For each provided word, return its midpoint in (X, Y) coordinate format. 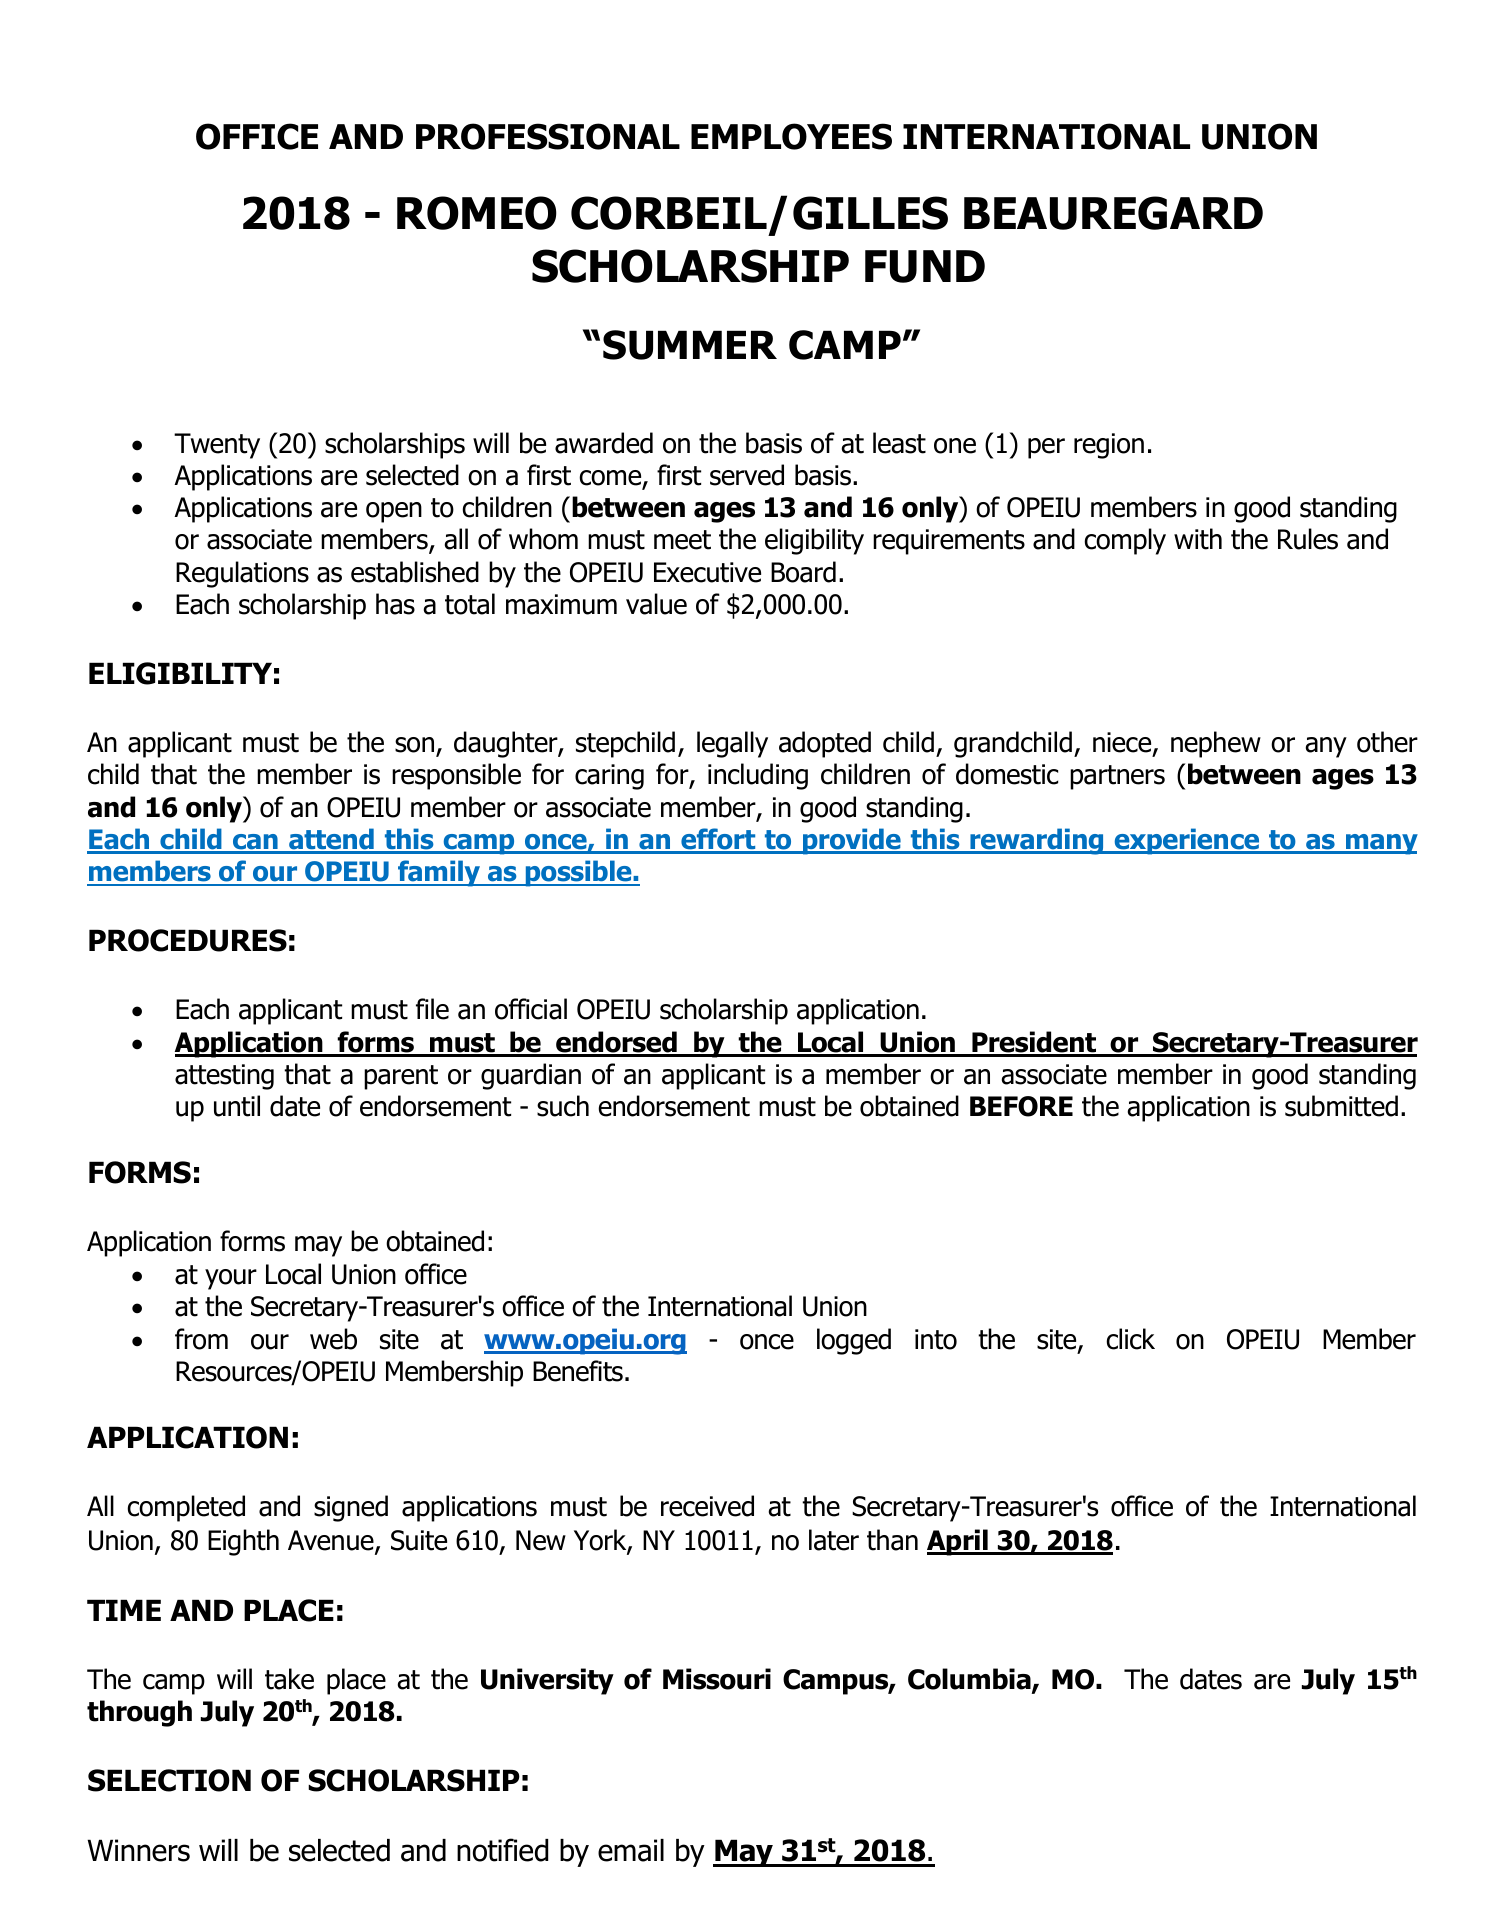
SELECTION (169, 1780)
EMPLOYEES (791, 136)
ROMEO (477, 213)
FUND (925, 266)
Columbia (970, 1680)
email (631, 1850)
